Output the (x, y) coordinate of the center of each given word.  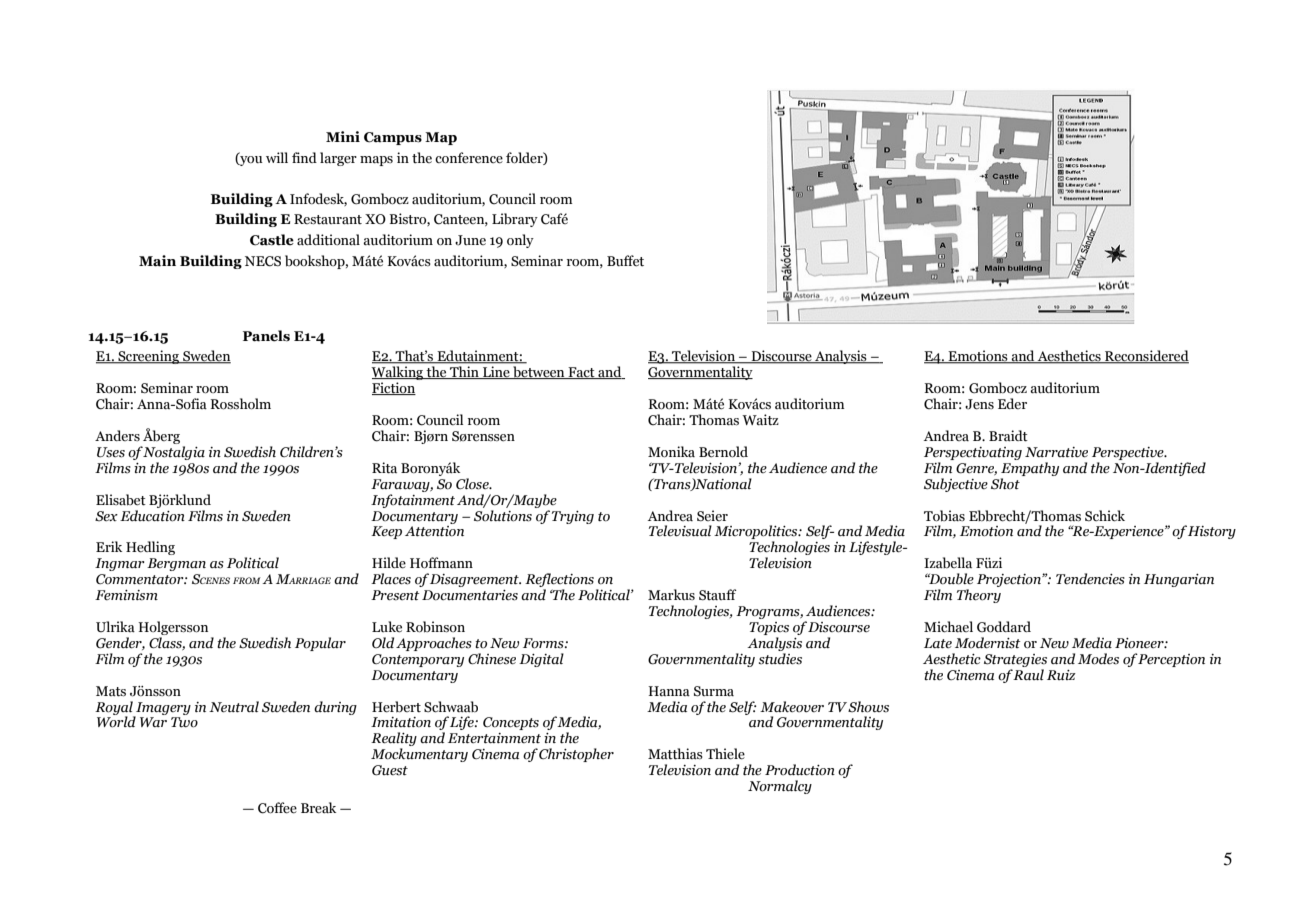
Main (157, 261)
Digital (541, 660)
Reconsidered (1146, 357)
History (1212, 532)
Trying (573, 517)
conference (469, 158)
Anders (117, 435)
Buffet (625, 261)
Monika (671, 452)
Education (152, 516)
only (520, 241)
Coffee (277, 808)
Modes (1098, 659)
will (277, 157)
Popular (320, 644)
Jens (979, 404)
